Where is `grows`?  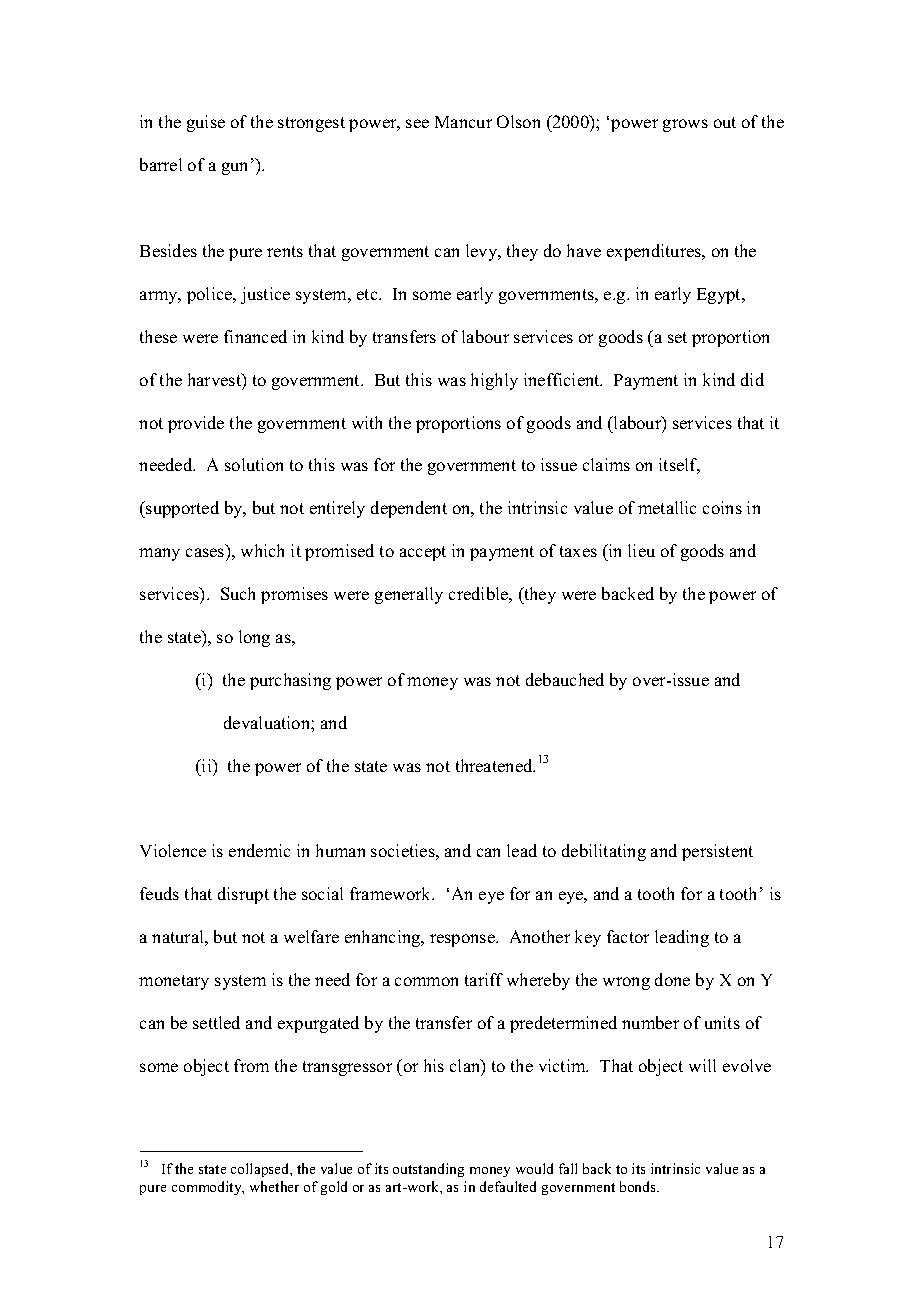 grows is located at coordinates (685, 125).
